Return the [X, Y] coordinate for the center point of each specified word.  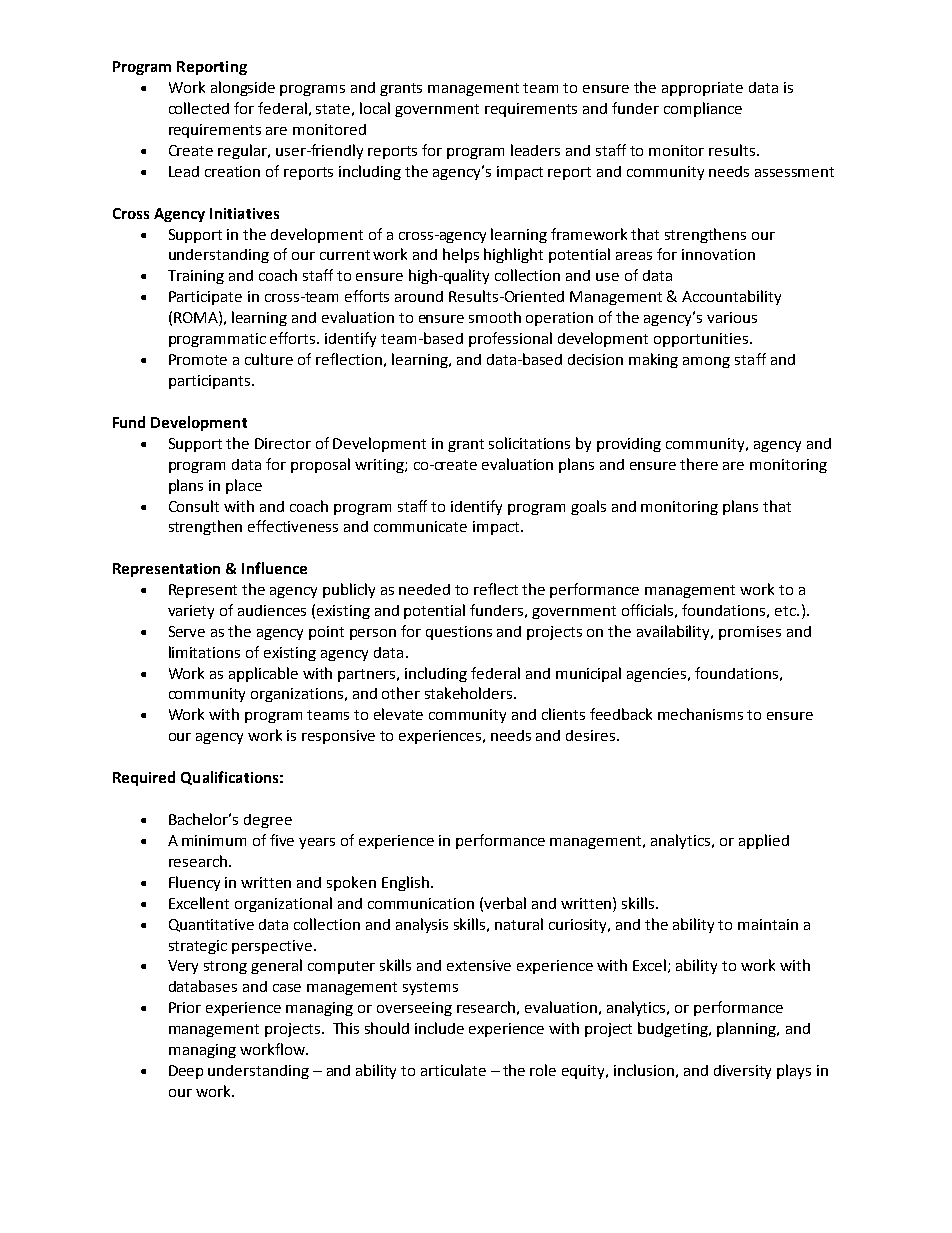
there [699, 464]
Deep [186, 1072]
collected [199, 108]
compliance [703, 109]
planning [747, 1029]
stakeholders [470, 693]
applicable [263, 674]
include [439, 1028]
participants [209, 382]
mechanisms [700, 714]
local [375, 108]
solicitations [529, 443]
